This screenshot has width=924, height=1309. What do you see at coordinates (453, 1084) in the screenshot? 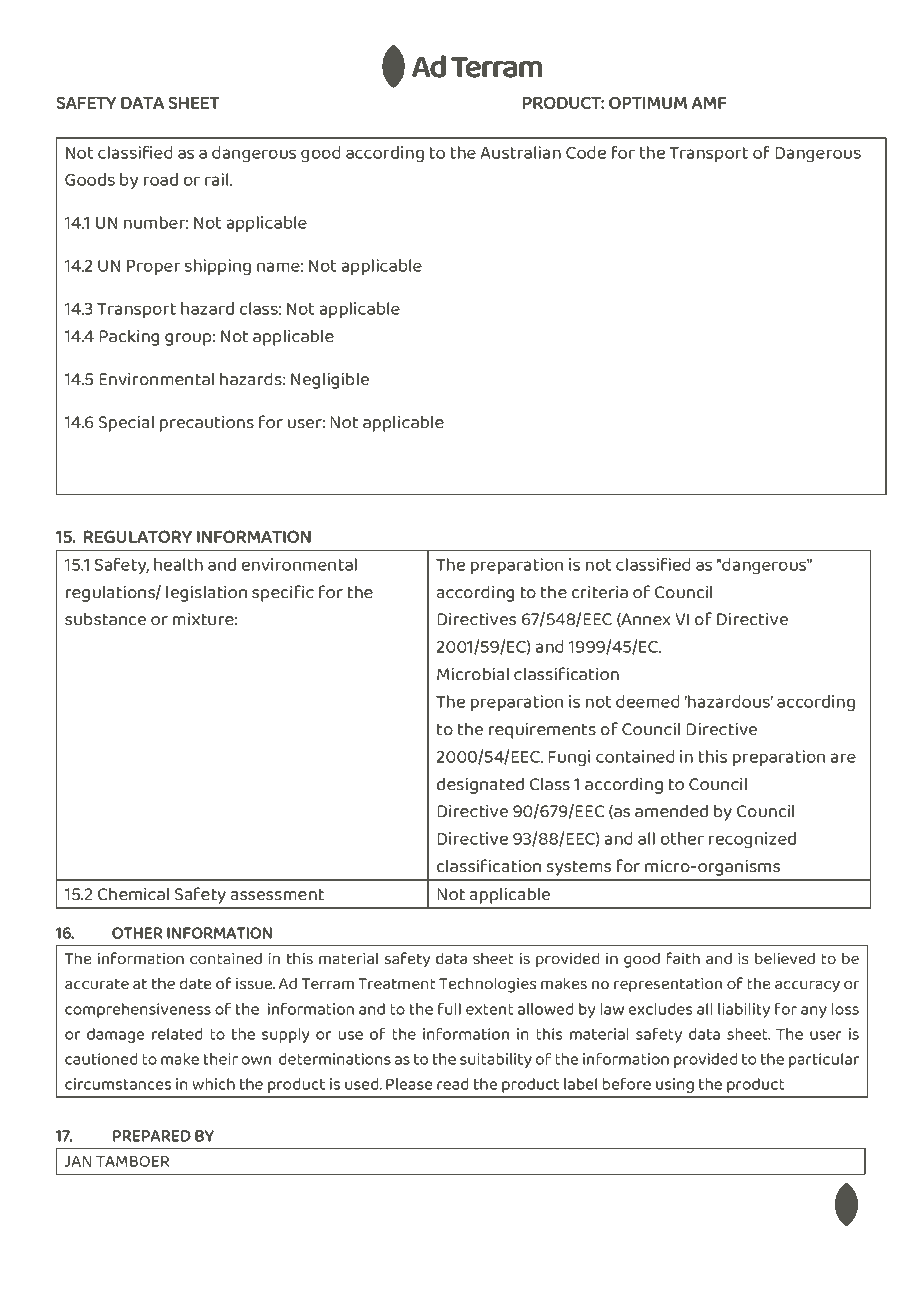
I see `read` at bounding box center [453, 1084].
